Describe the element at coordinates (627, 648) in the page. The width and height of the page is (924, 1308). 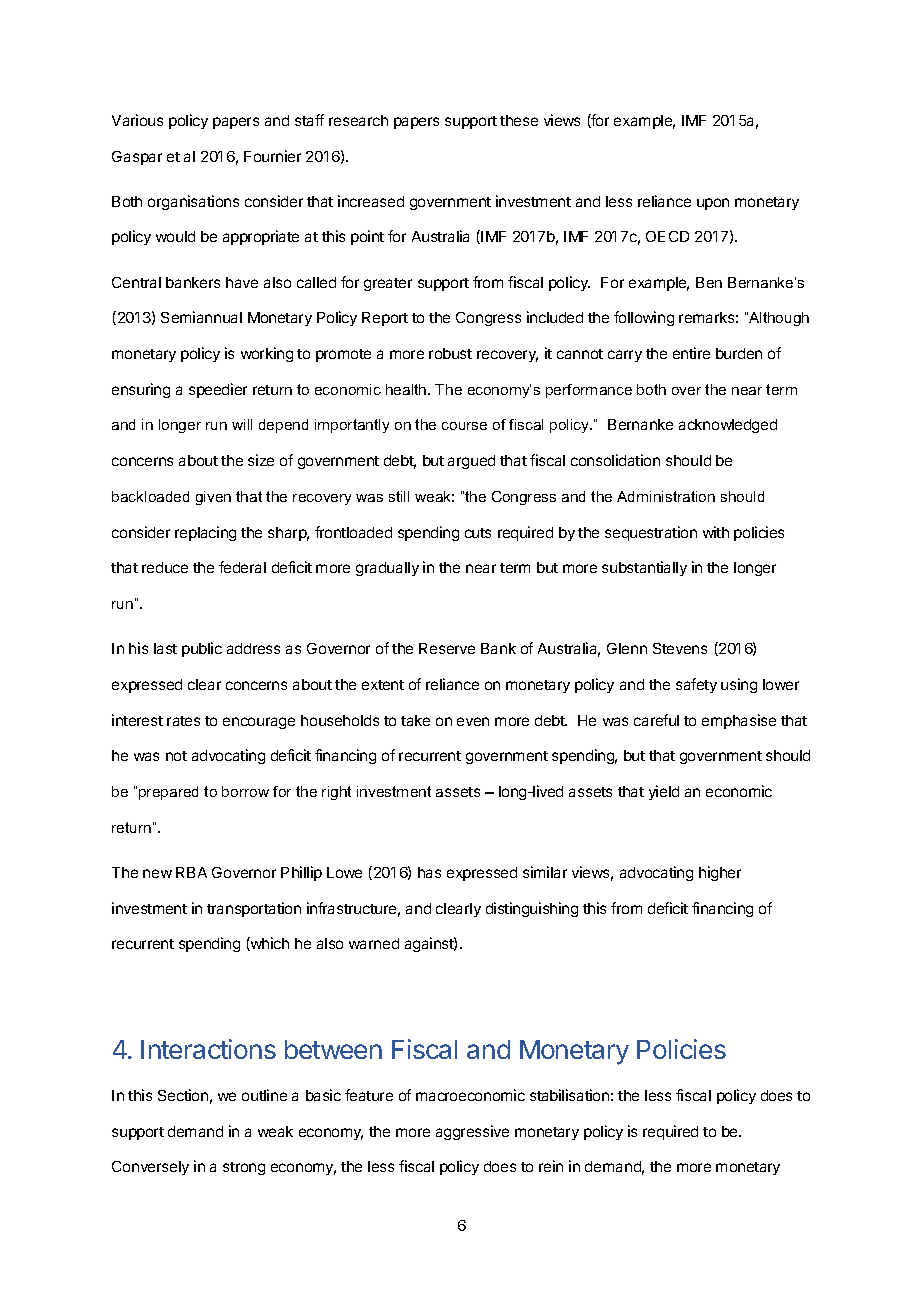
I see `Glenn` at that location.
